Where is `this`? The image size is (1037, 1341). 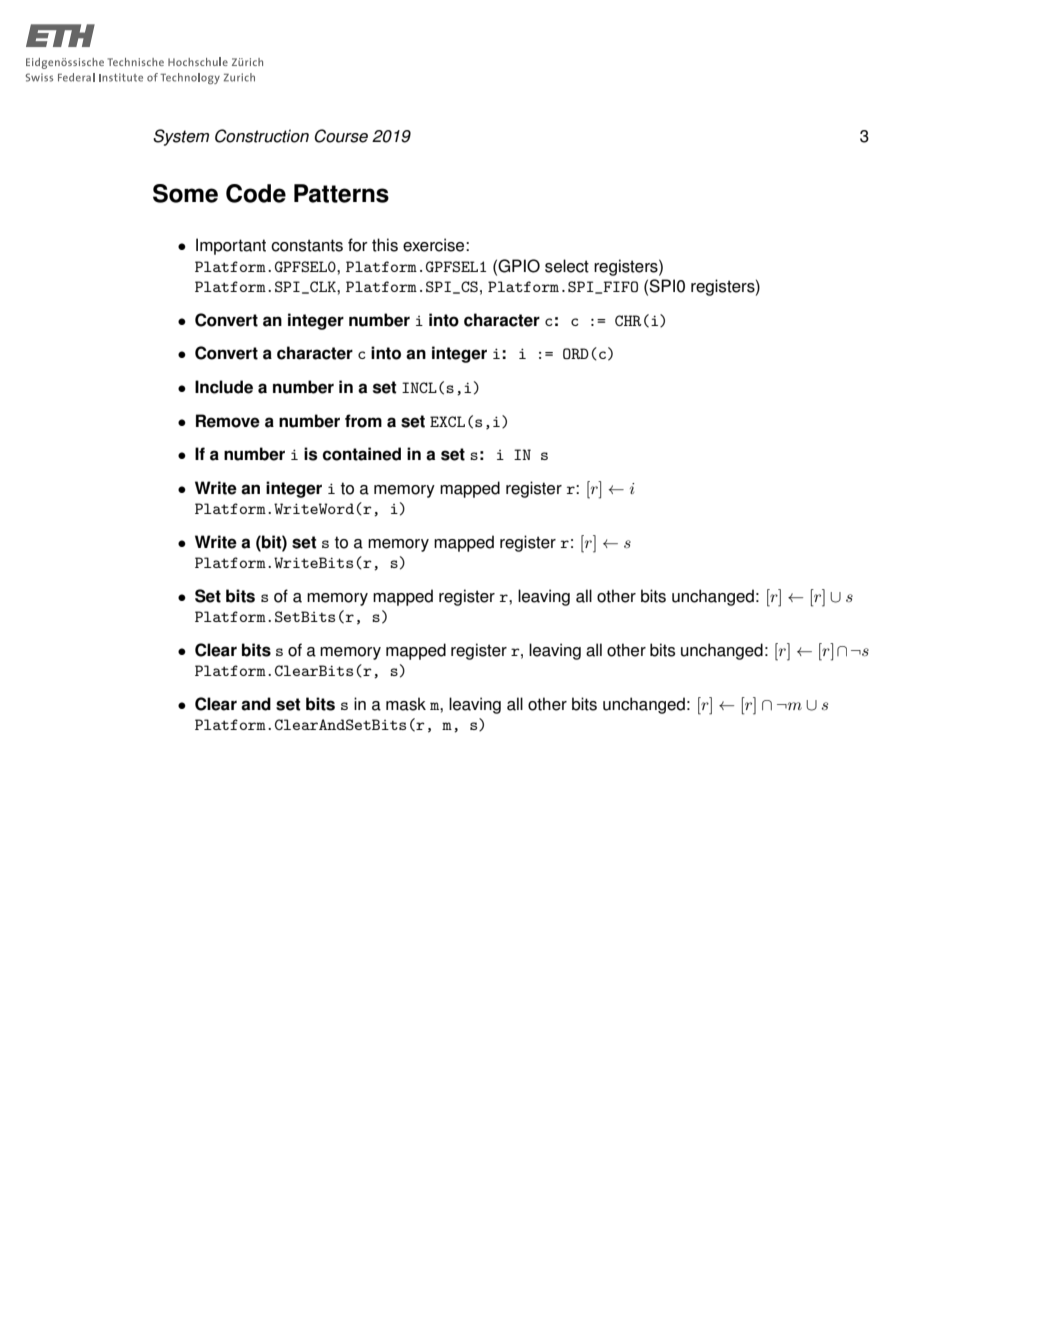 this is located at coordinates (385, 245).
